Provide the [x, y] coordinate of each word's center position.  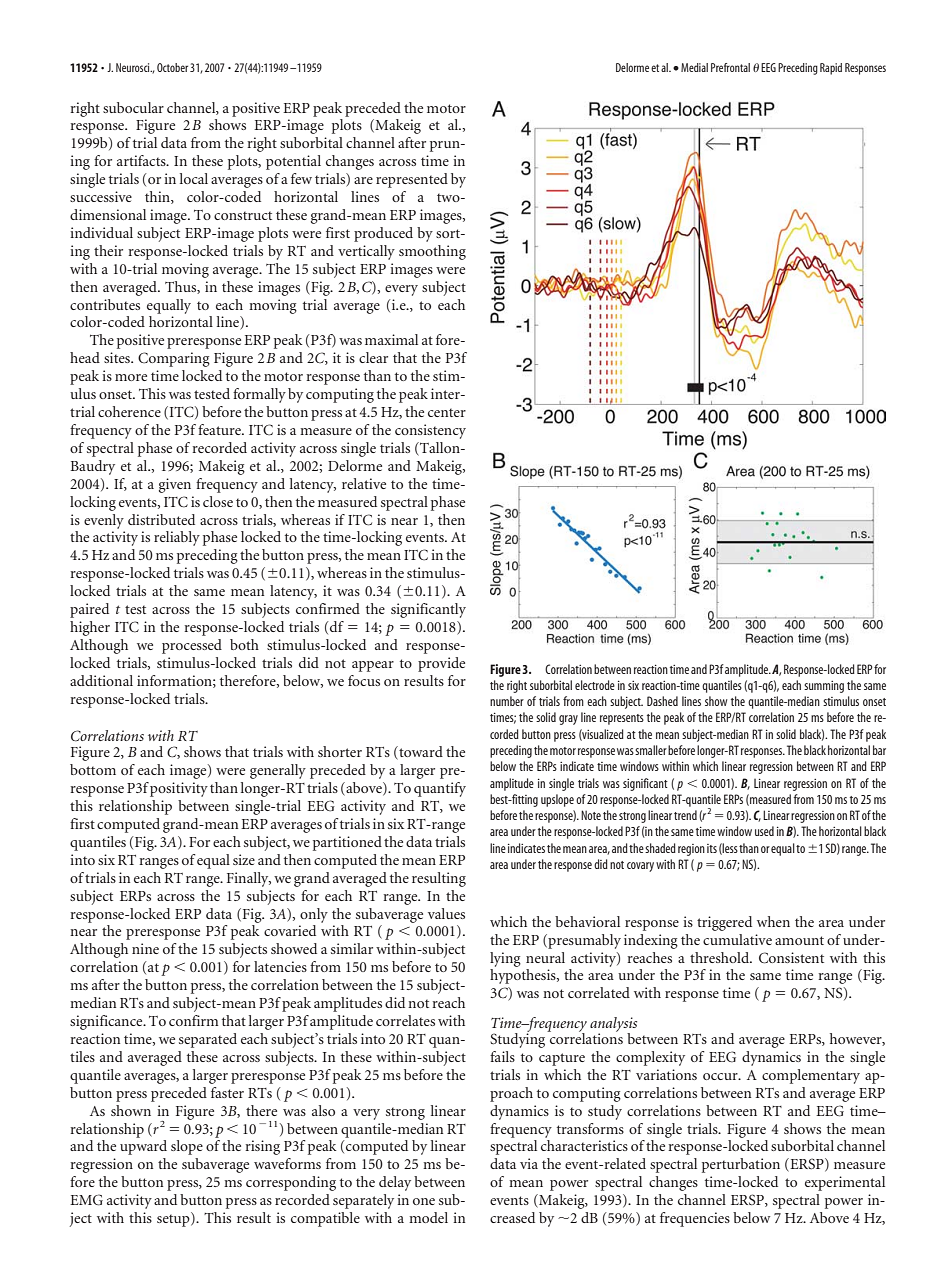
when [773, 921]
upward [143, 1147]
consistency [430, 431]
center [447, 412]
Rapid [831, 69]
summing [824, 687]
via [529, 1163]
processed [192, 646]
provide [441, 664]
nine [145, 948]
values [446, 913]
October [172, 67]
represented [412, 180]
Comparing [174, 359]
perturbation [741, 1165]
